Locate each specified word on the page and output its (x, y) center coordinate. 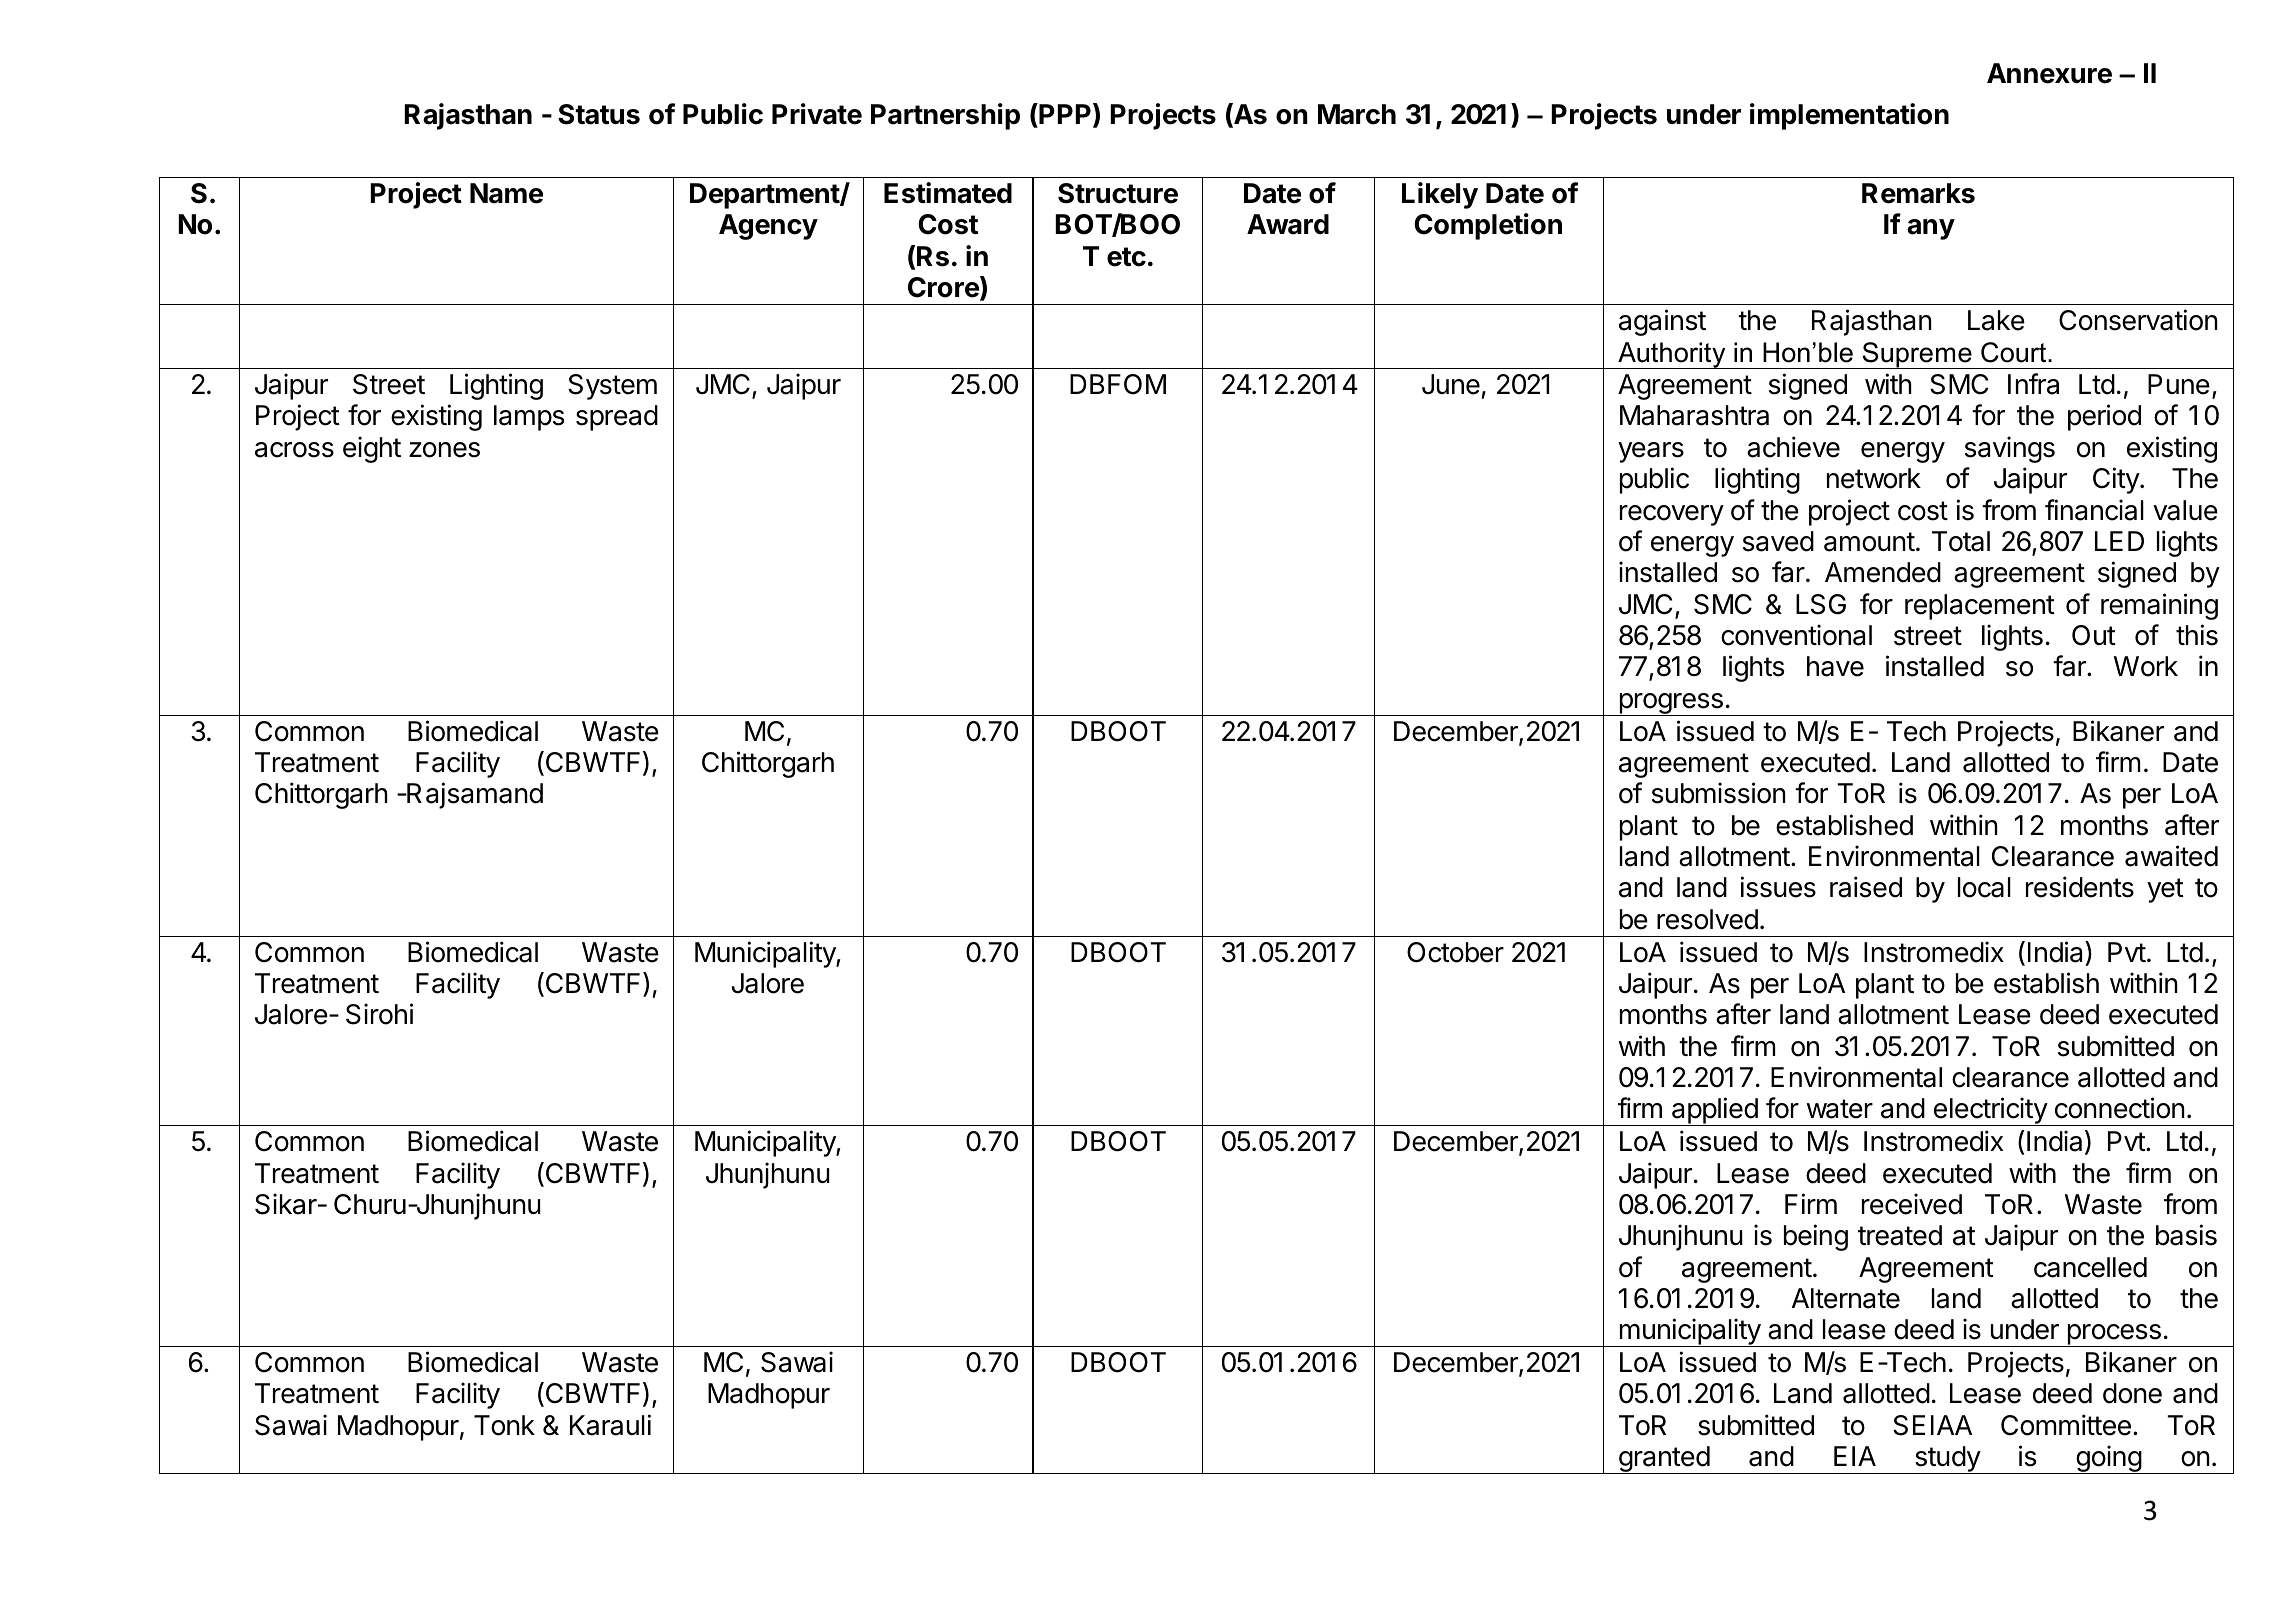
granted (1663, 1460)
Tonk (504, 1425)
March (1357, 114)
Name (506, 193)
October (1455, 952)
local (1984, 887)
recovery (1672, 515)
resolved (1707, 919)
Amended (1883, 572)
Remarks (1918, 193)
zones (444, 450)
